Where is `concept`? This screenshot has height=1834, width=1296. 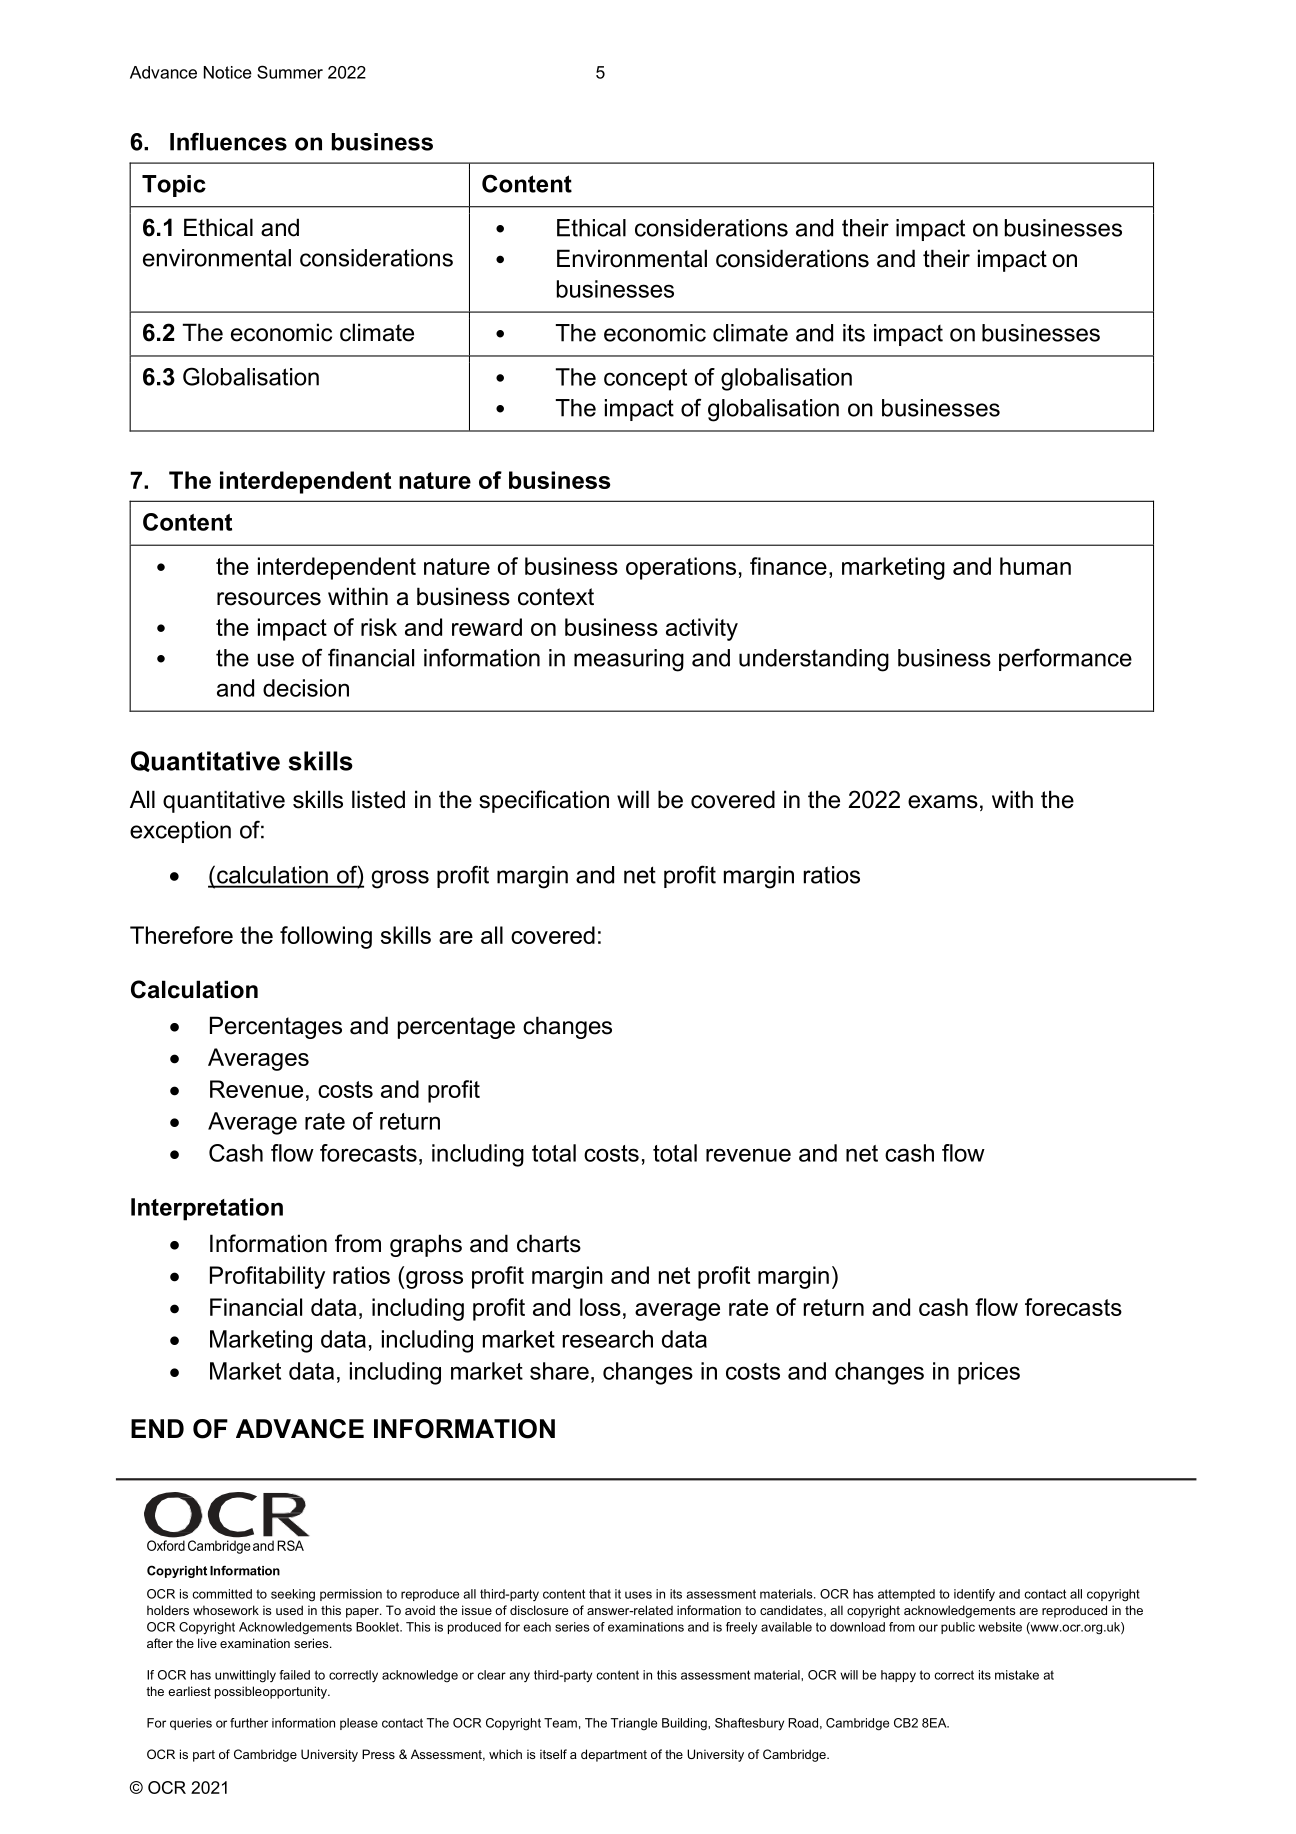 concept is located at coordinates (645, 380).
